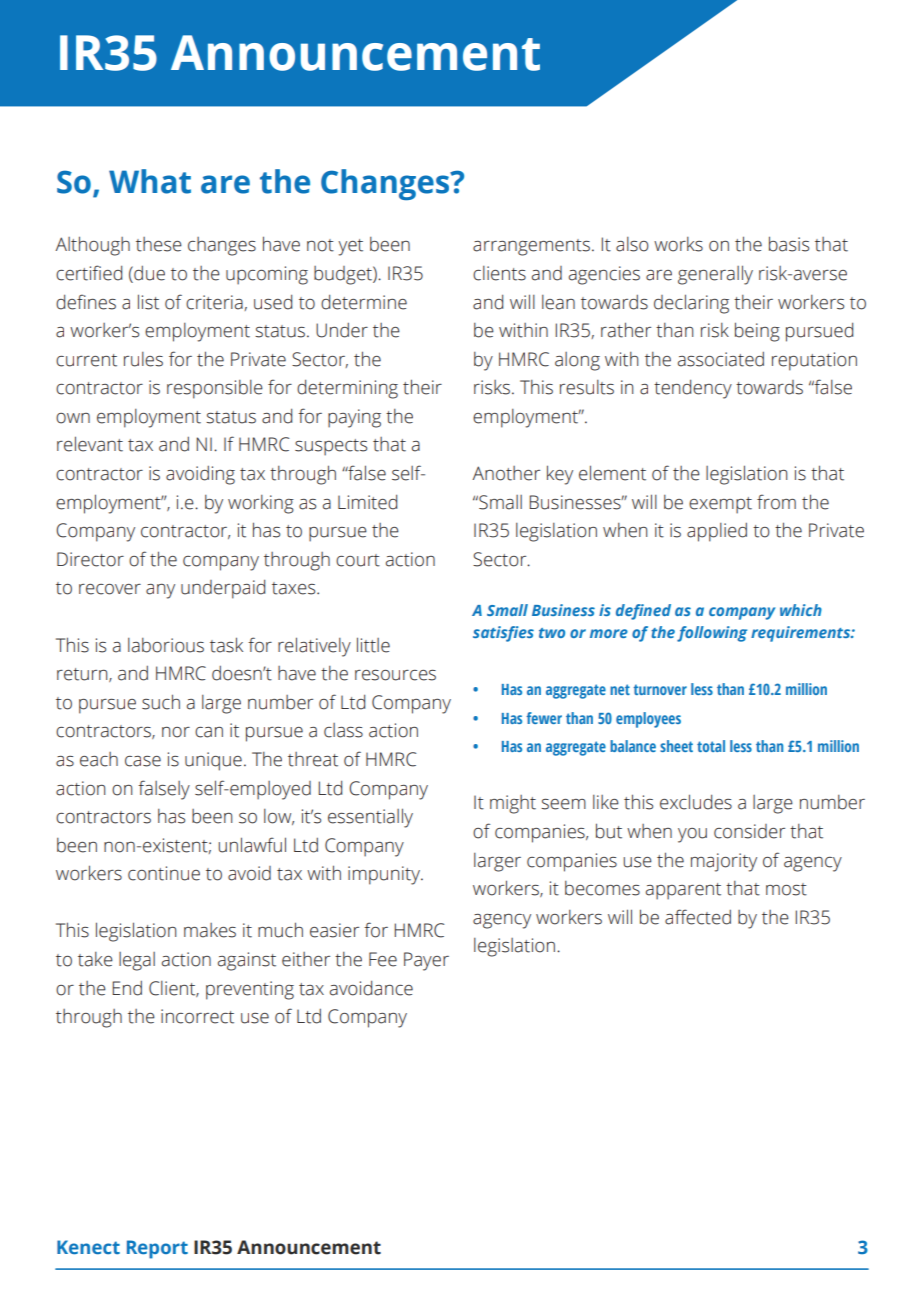  What do you see at coordinates (426, 961) in the image?
I see `Payer` at bounding box center [426, 961].
